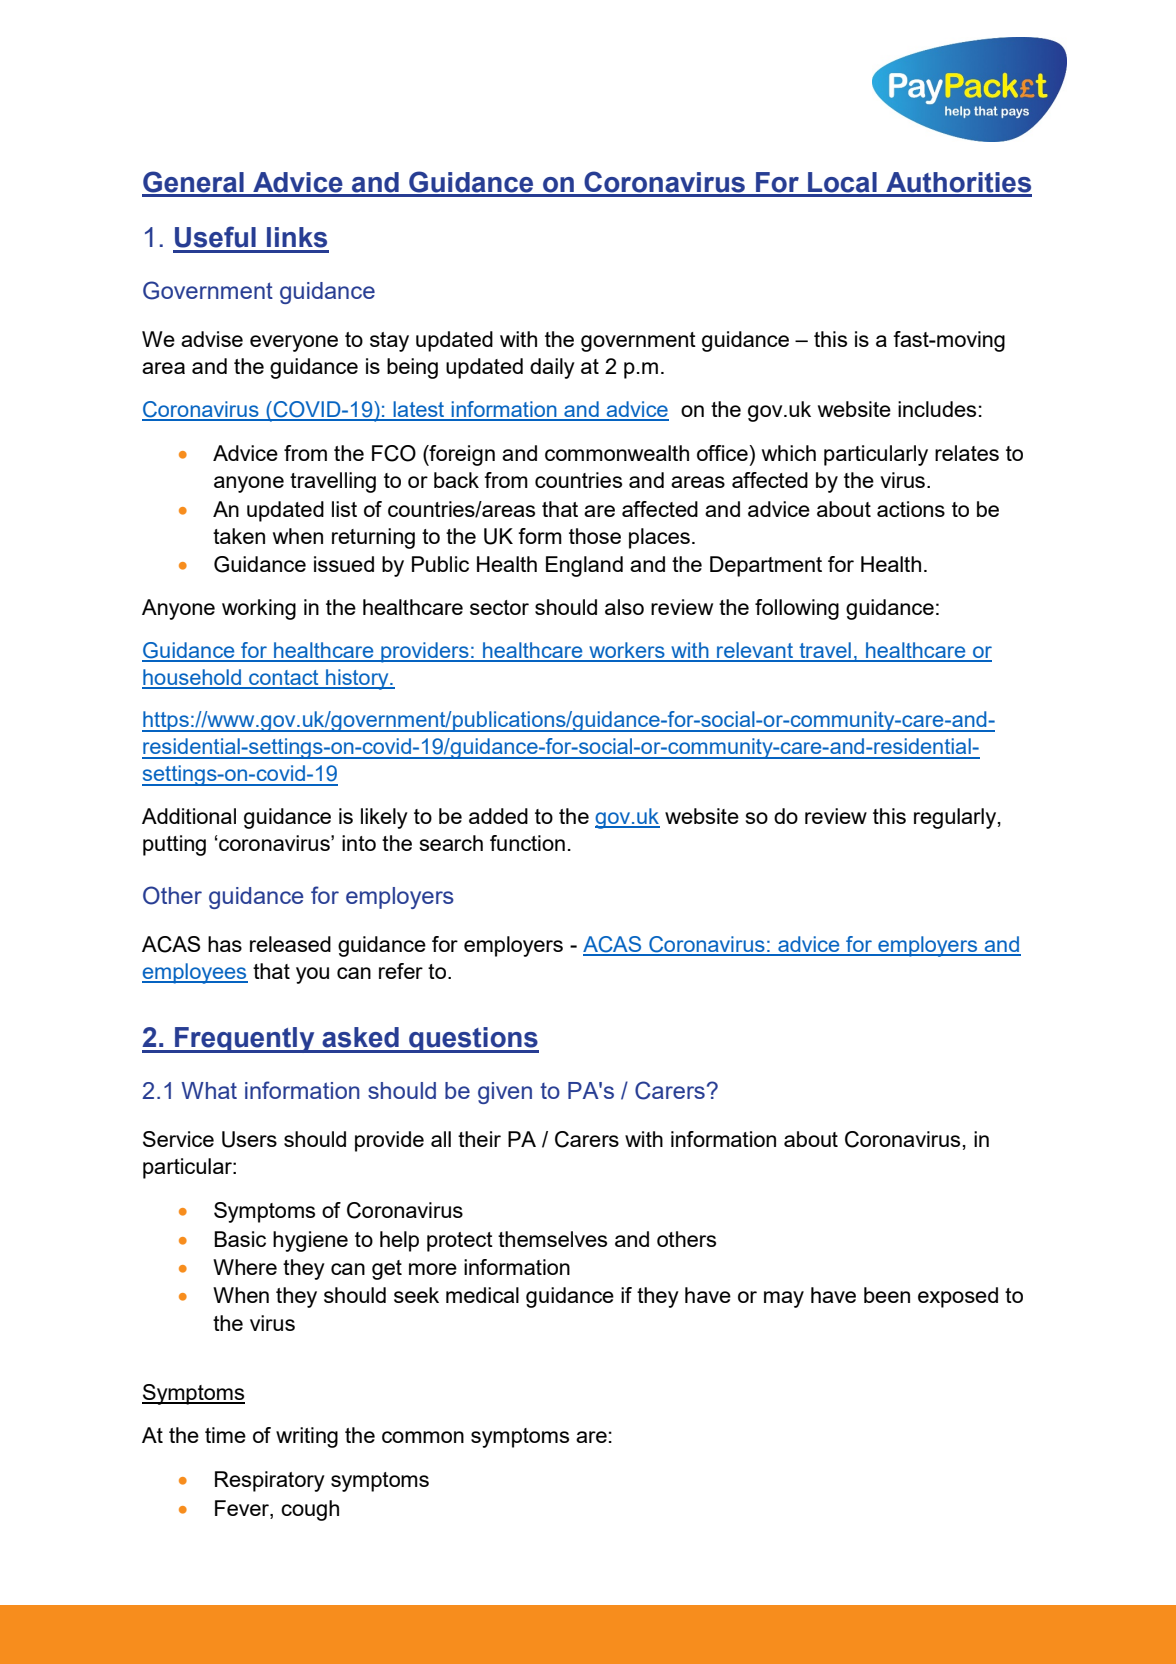  What do you see at coordinates (294, 343) in the page?
I see `everyone` at bounding box center [294, 343].
